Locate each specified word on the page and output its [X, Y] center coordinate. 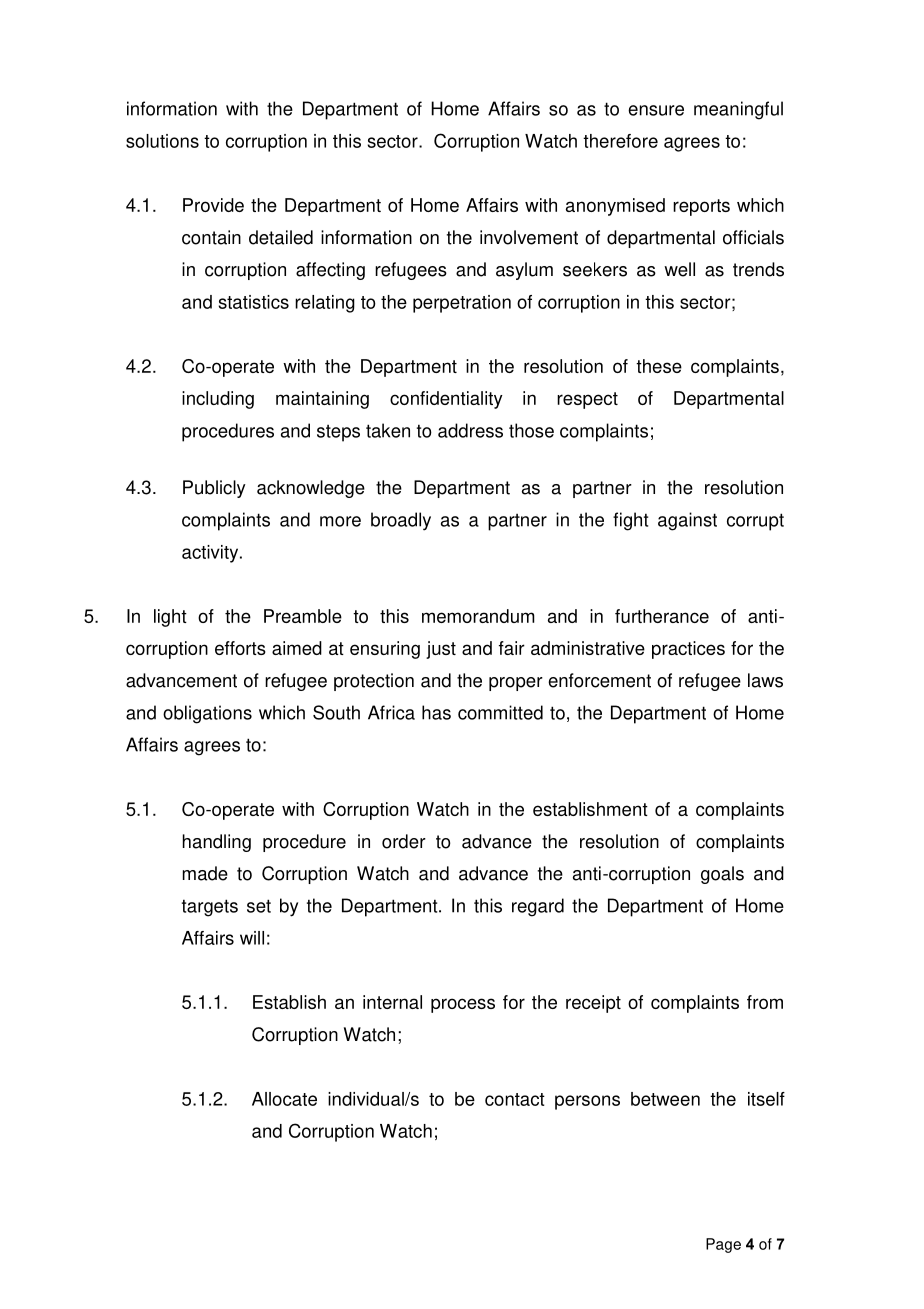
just [441, 650]
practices [688, 650]
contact [515, 1099]
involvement [529, 237]
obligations [207, 714]
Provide [213, 205]
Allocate [284, 1099]
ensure [656, 110]
